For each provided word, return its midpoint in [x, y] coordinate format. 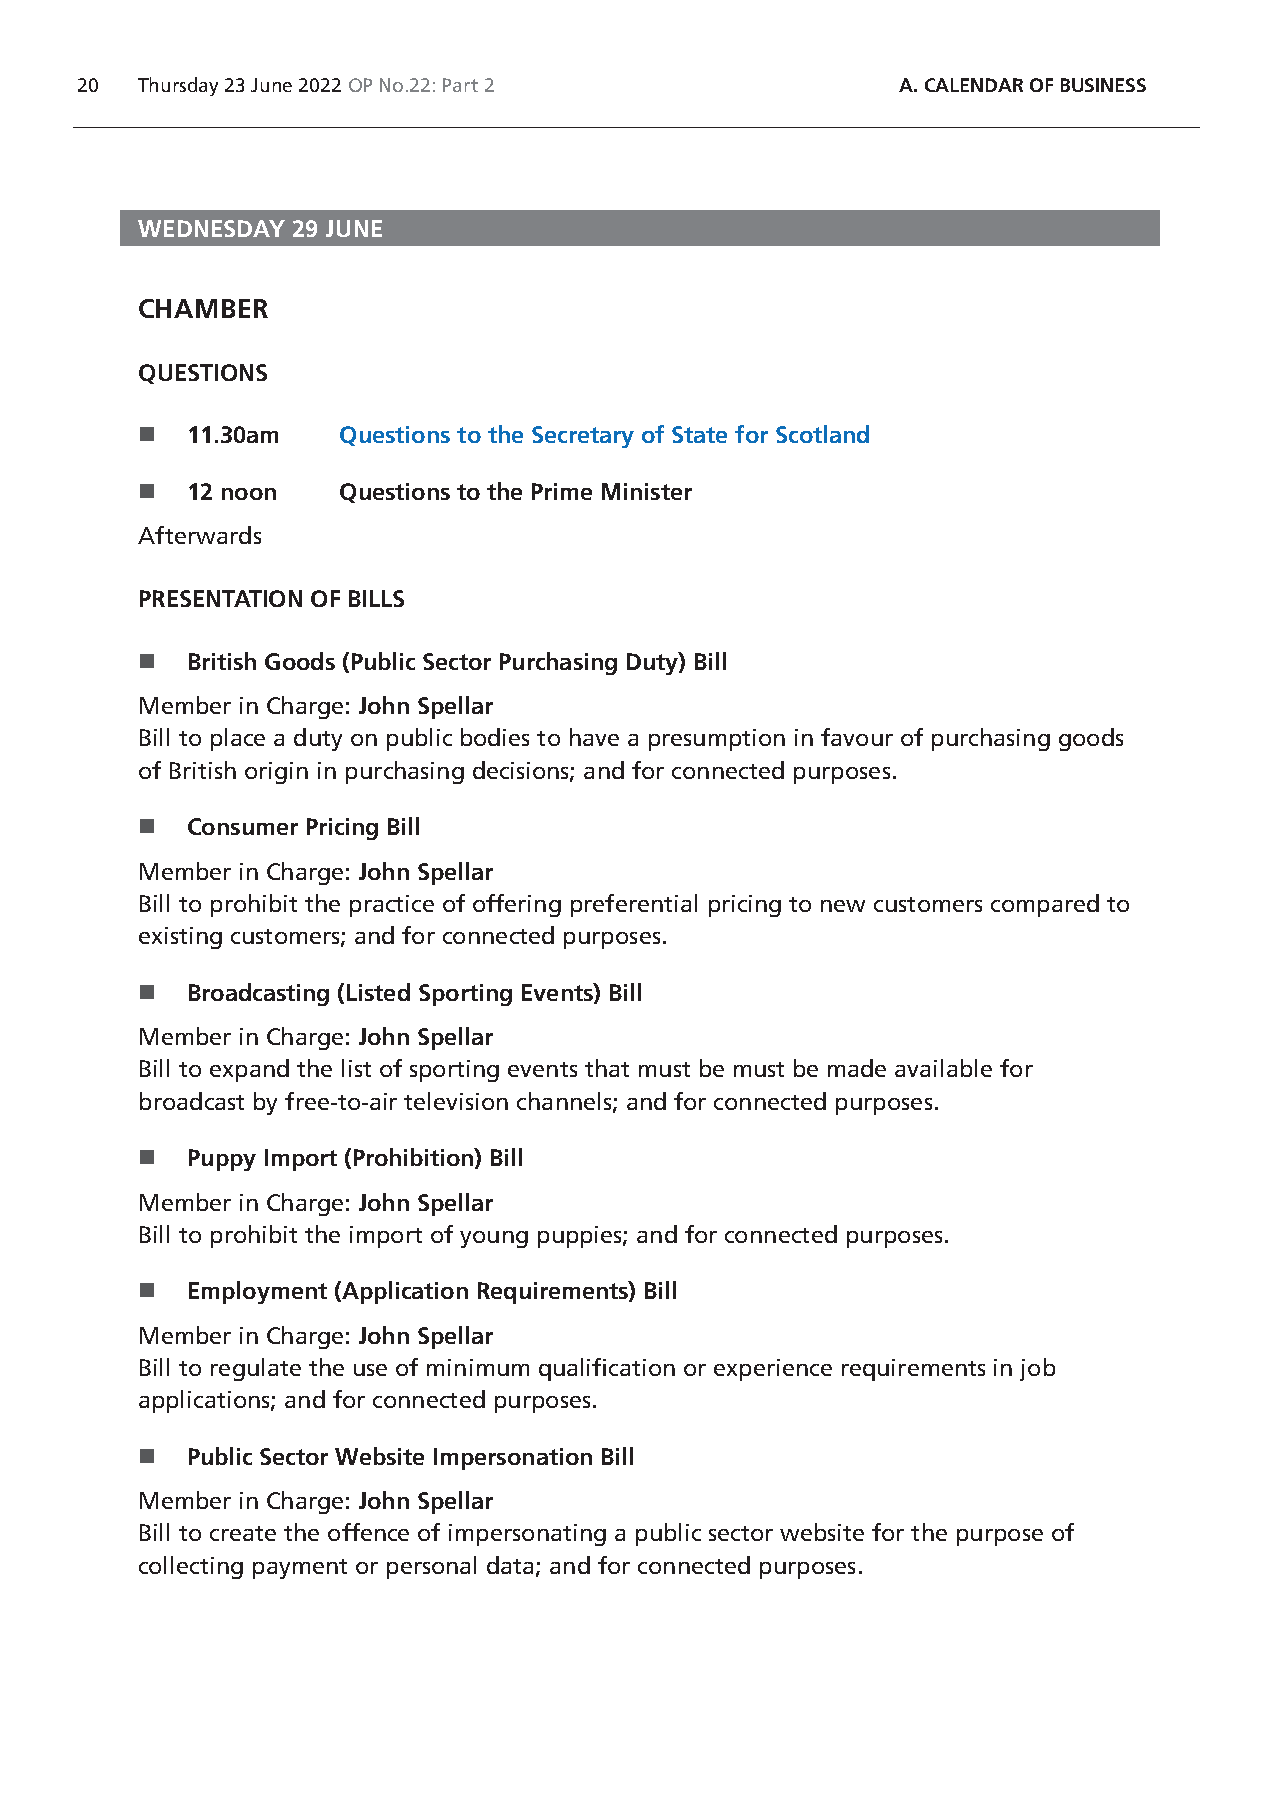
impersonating [527, 1535]
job [1037, 1369]
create [243, 1533]
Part [460, 85]
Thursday [178, 86]
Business [1103, 85]
